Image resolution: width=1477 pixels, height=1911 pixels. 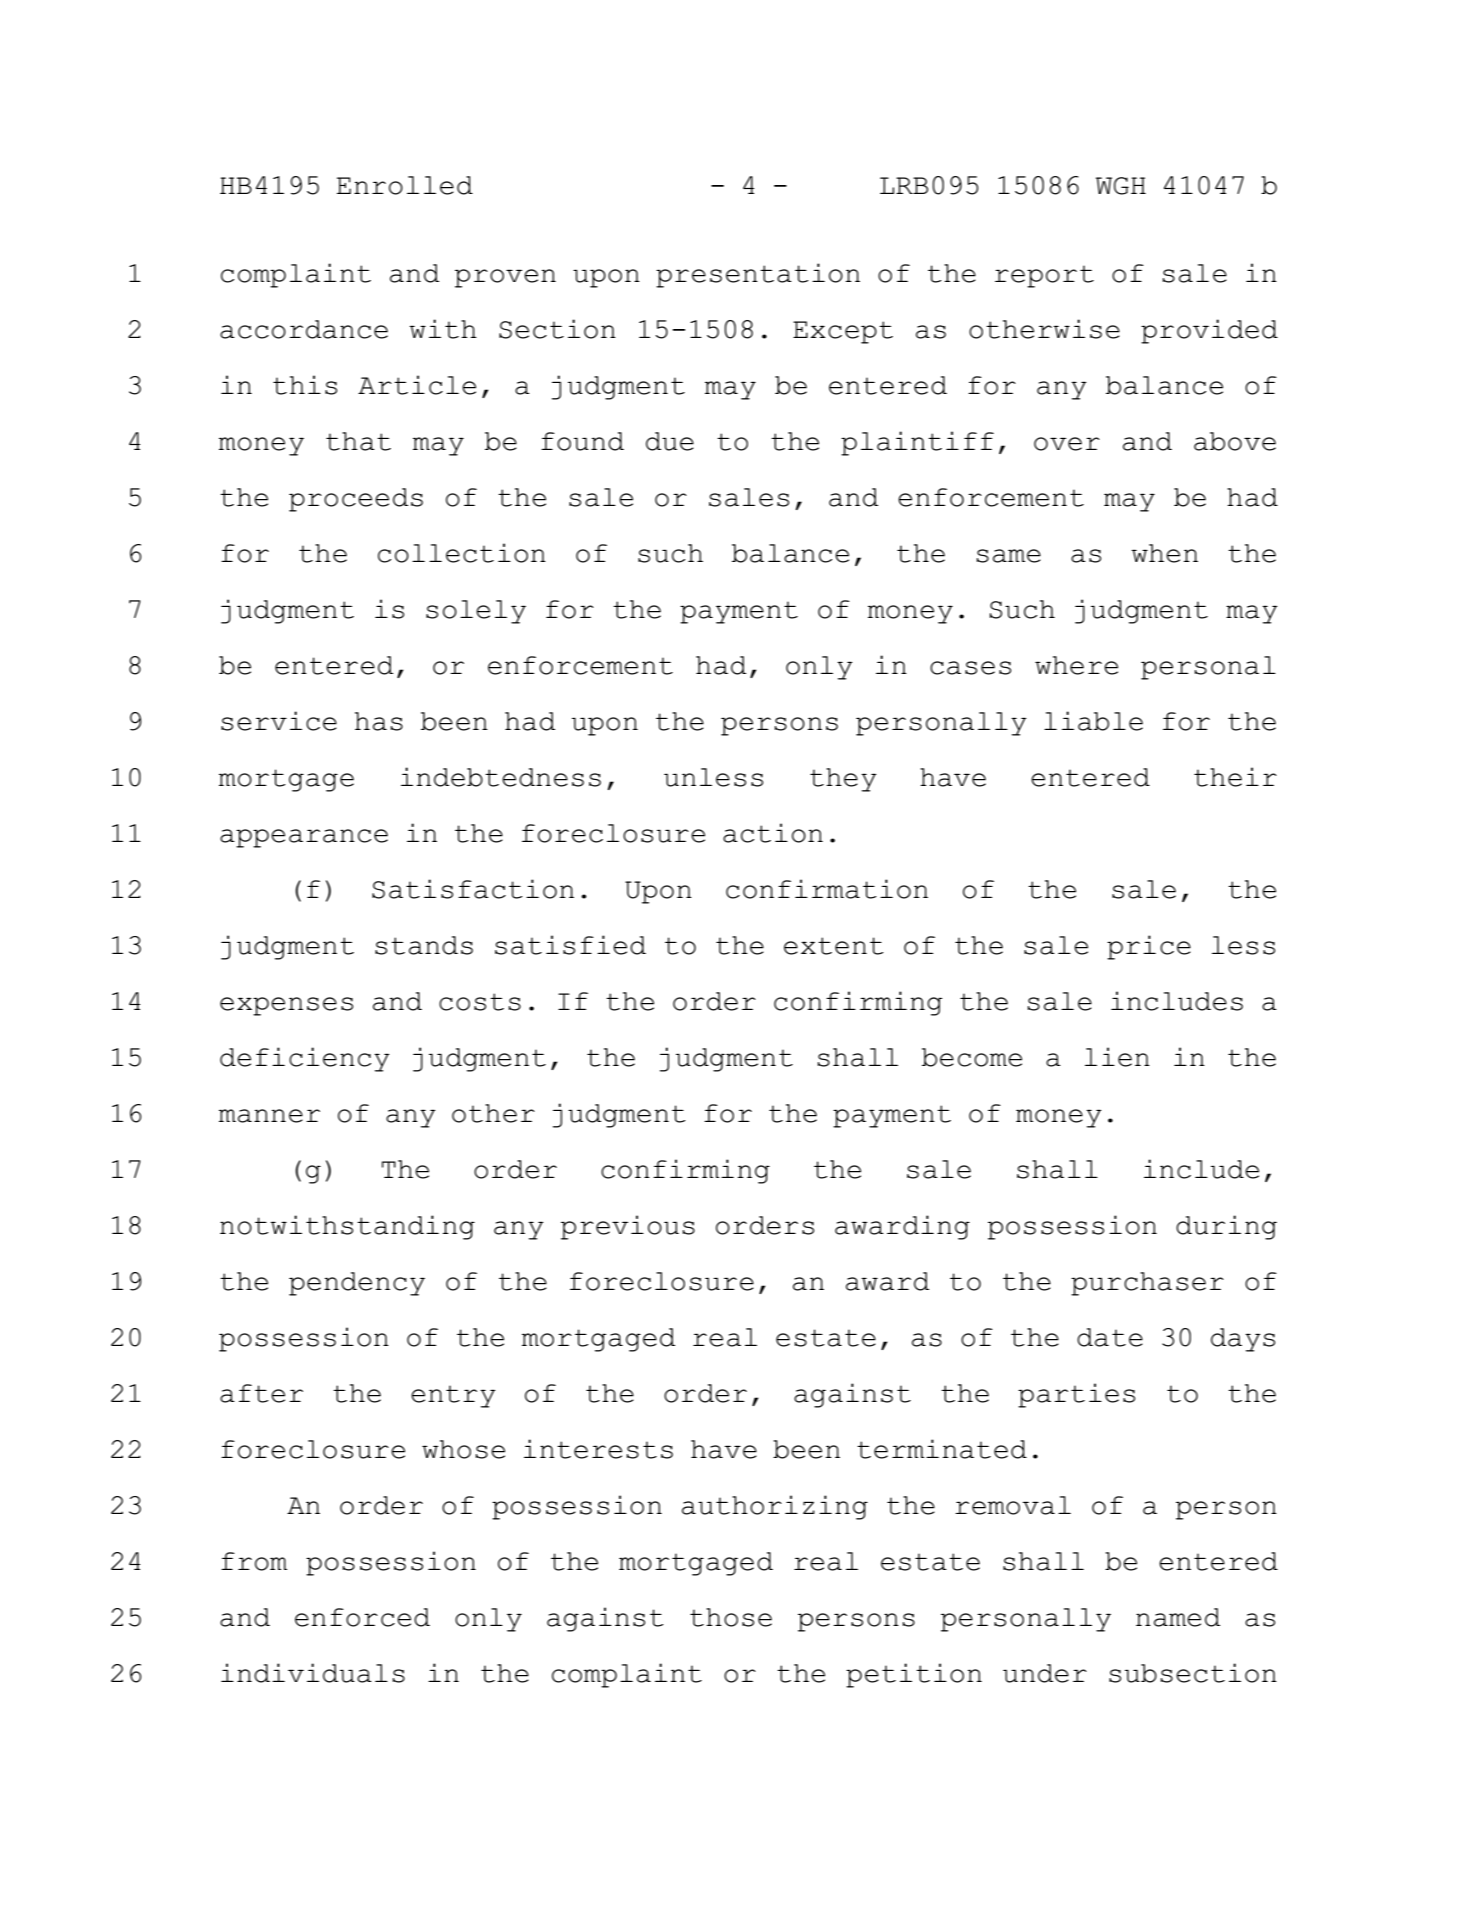 I want to click on enforced, so click(x=362, y=1617).
